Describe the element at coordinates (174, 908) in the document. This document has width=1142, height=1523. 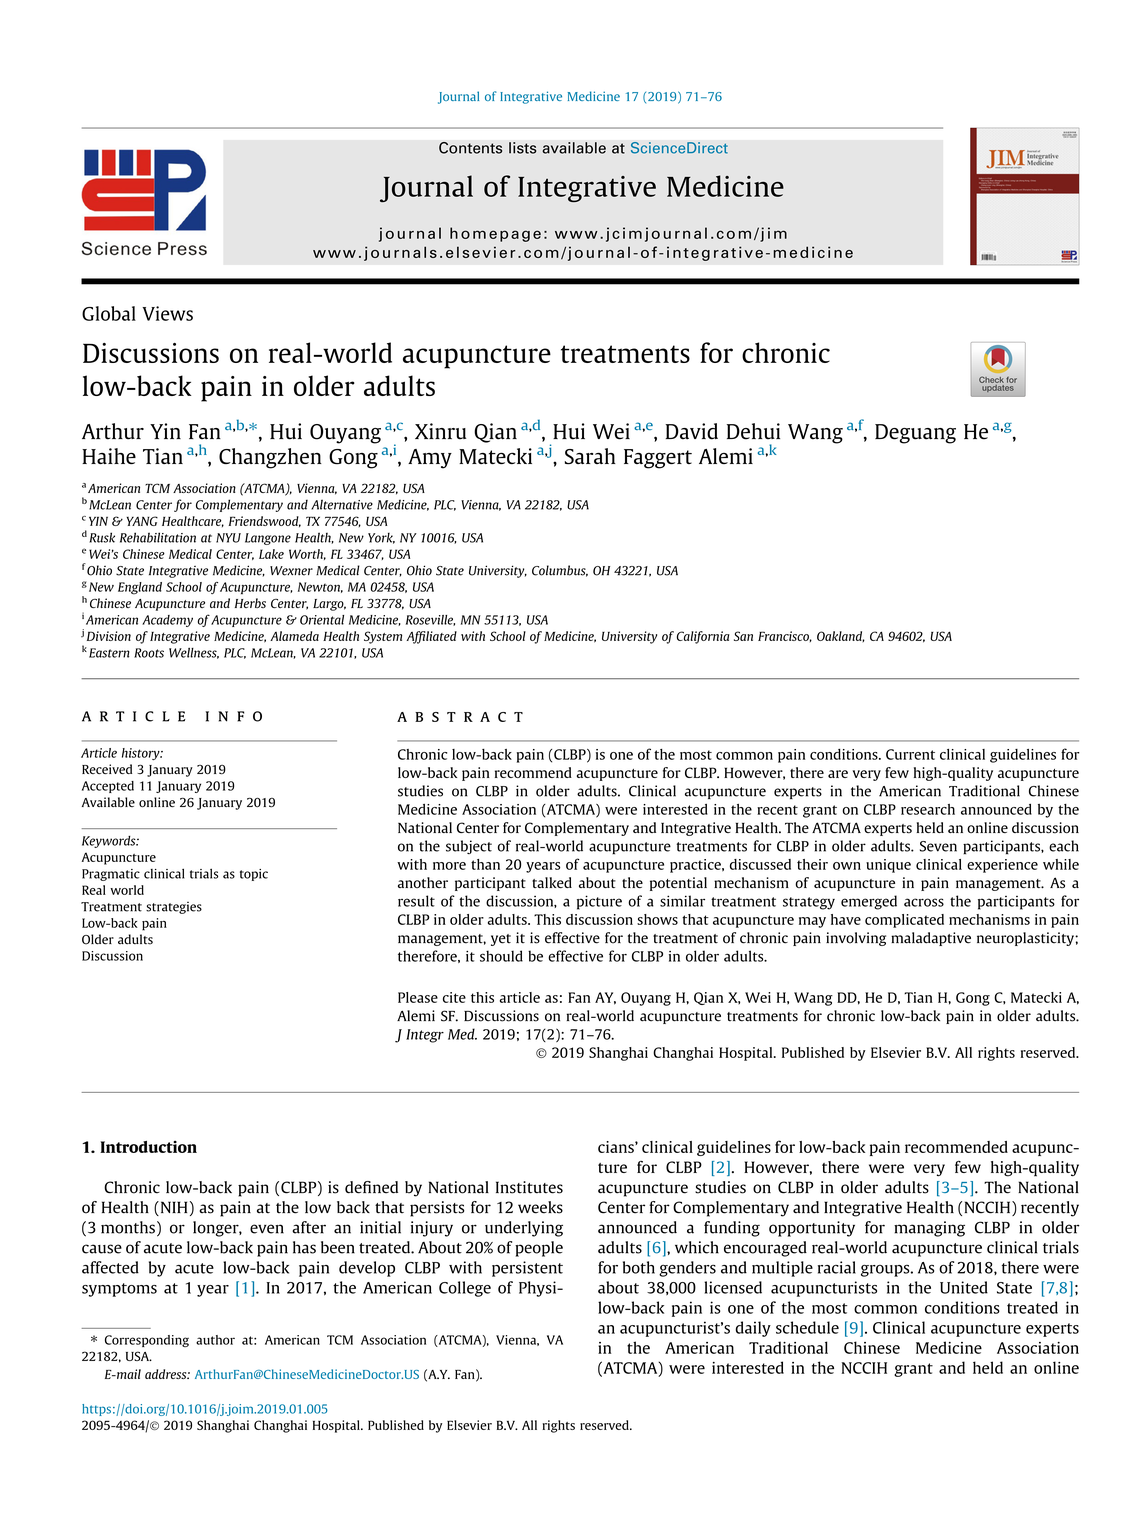
I see `strategies` at that location.
